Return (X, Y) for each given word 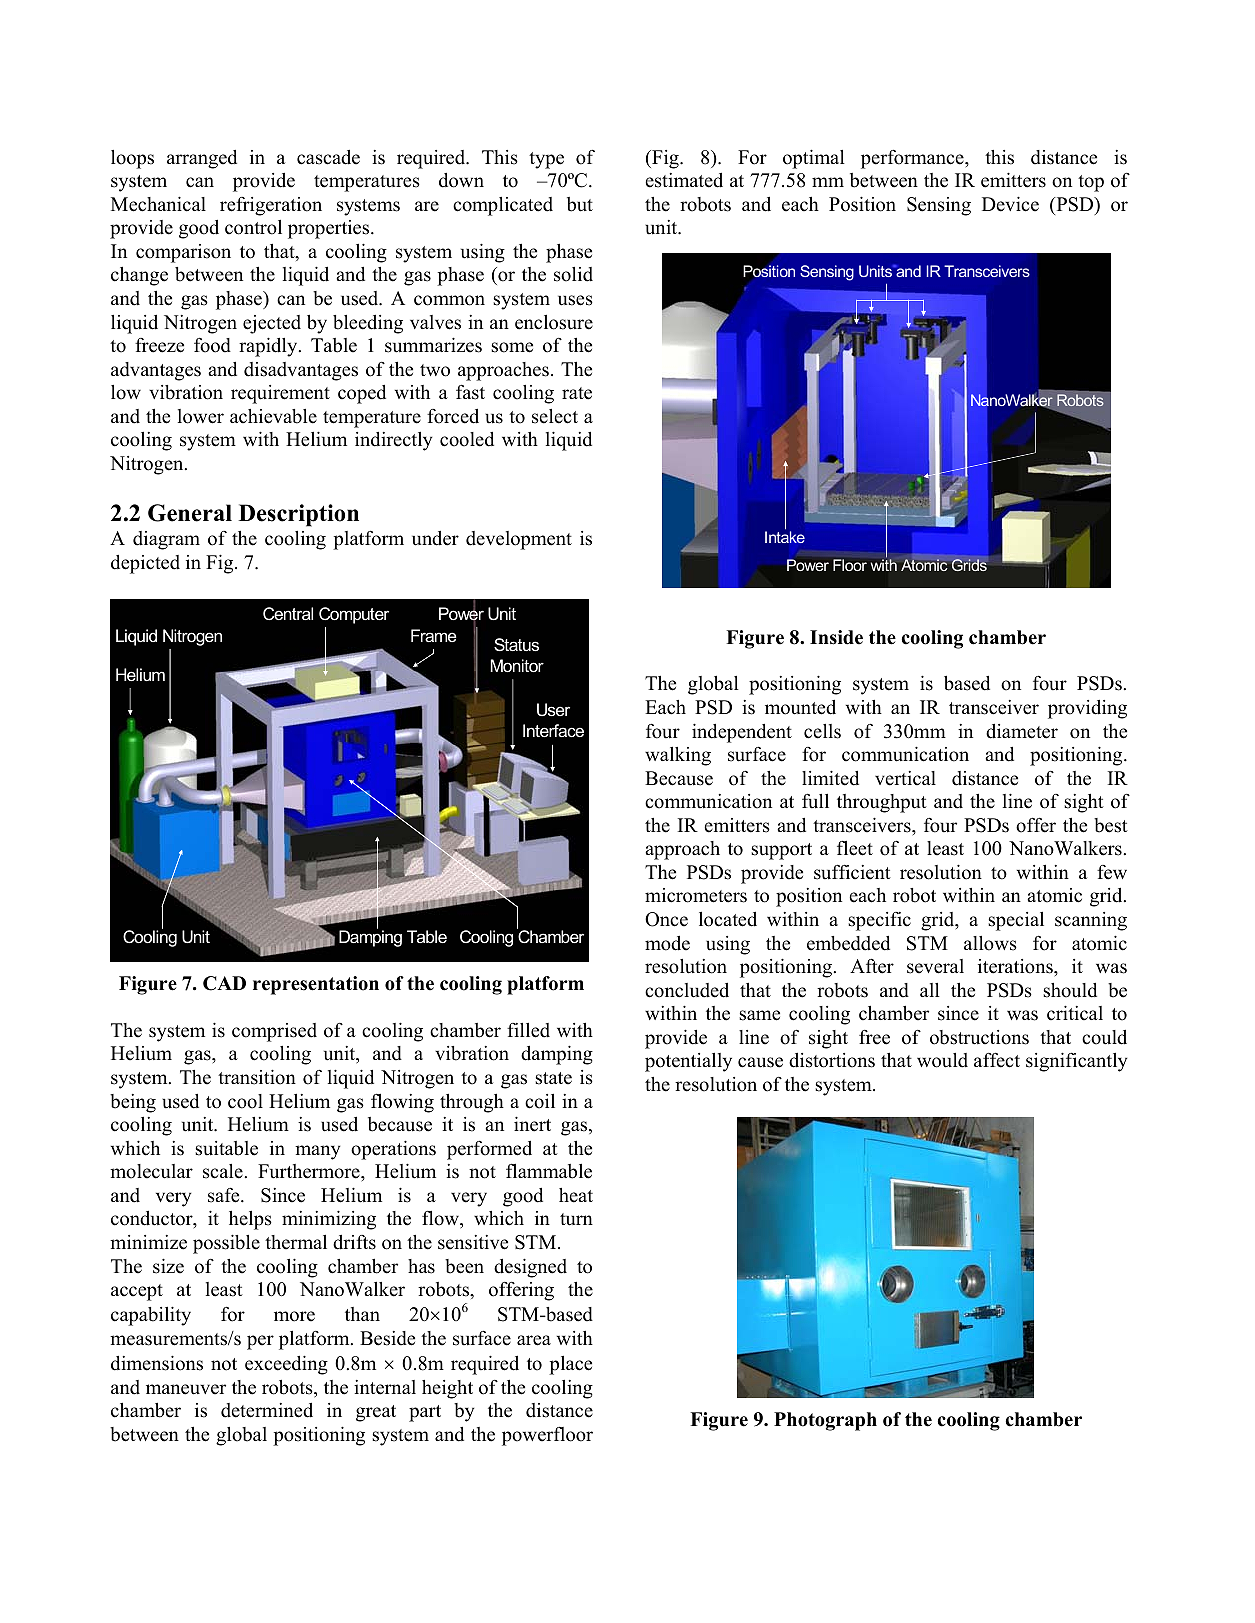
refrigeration (271, 206)
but (580, 204)
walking (678, 756)
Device (1010, 204)
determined (267, 1410)
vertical (905, 778)
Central (288, 613)
